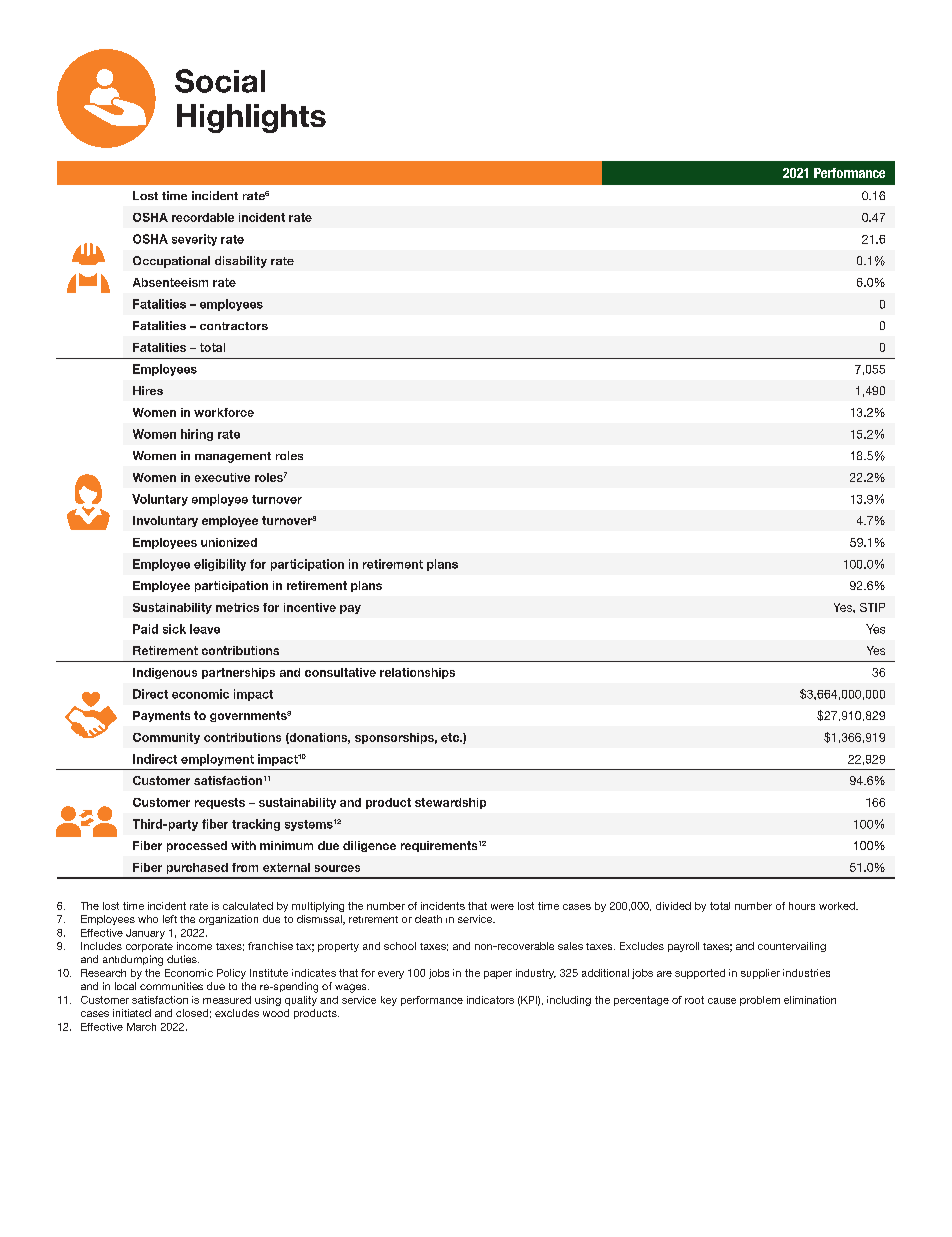  I want to click on disability, so click(241, 262).
